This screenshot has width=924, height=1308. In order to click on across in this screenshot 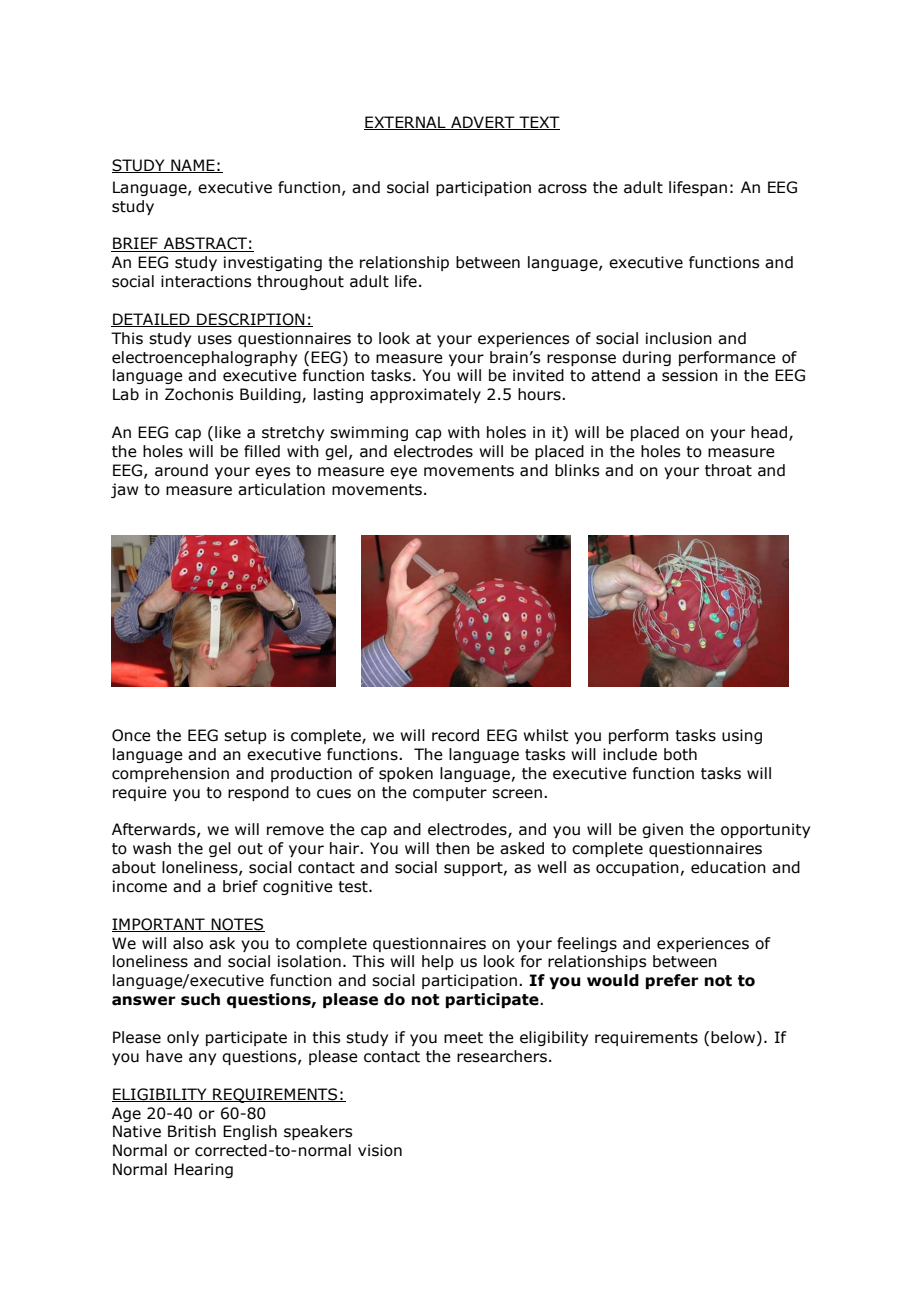, I will do `click(562, 189)`.
